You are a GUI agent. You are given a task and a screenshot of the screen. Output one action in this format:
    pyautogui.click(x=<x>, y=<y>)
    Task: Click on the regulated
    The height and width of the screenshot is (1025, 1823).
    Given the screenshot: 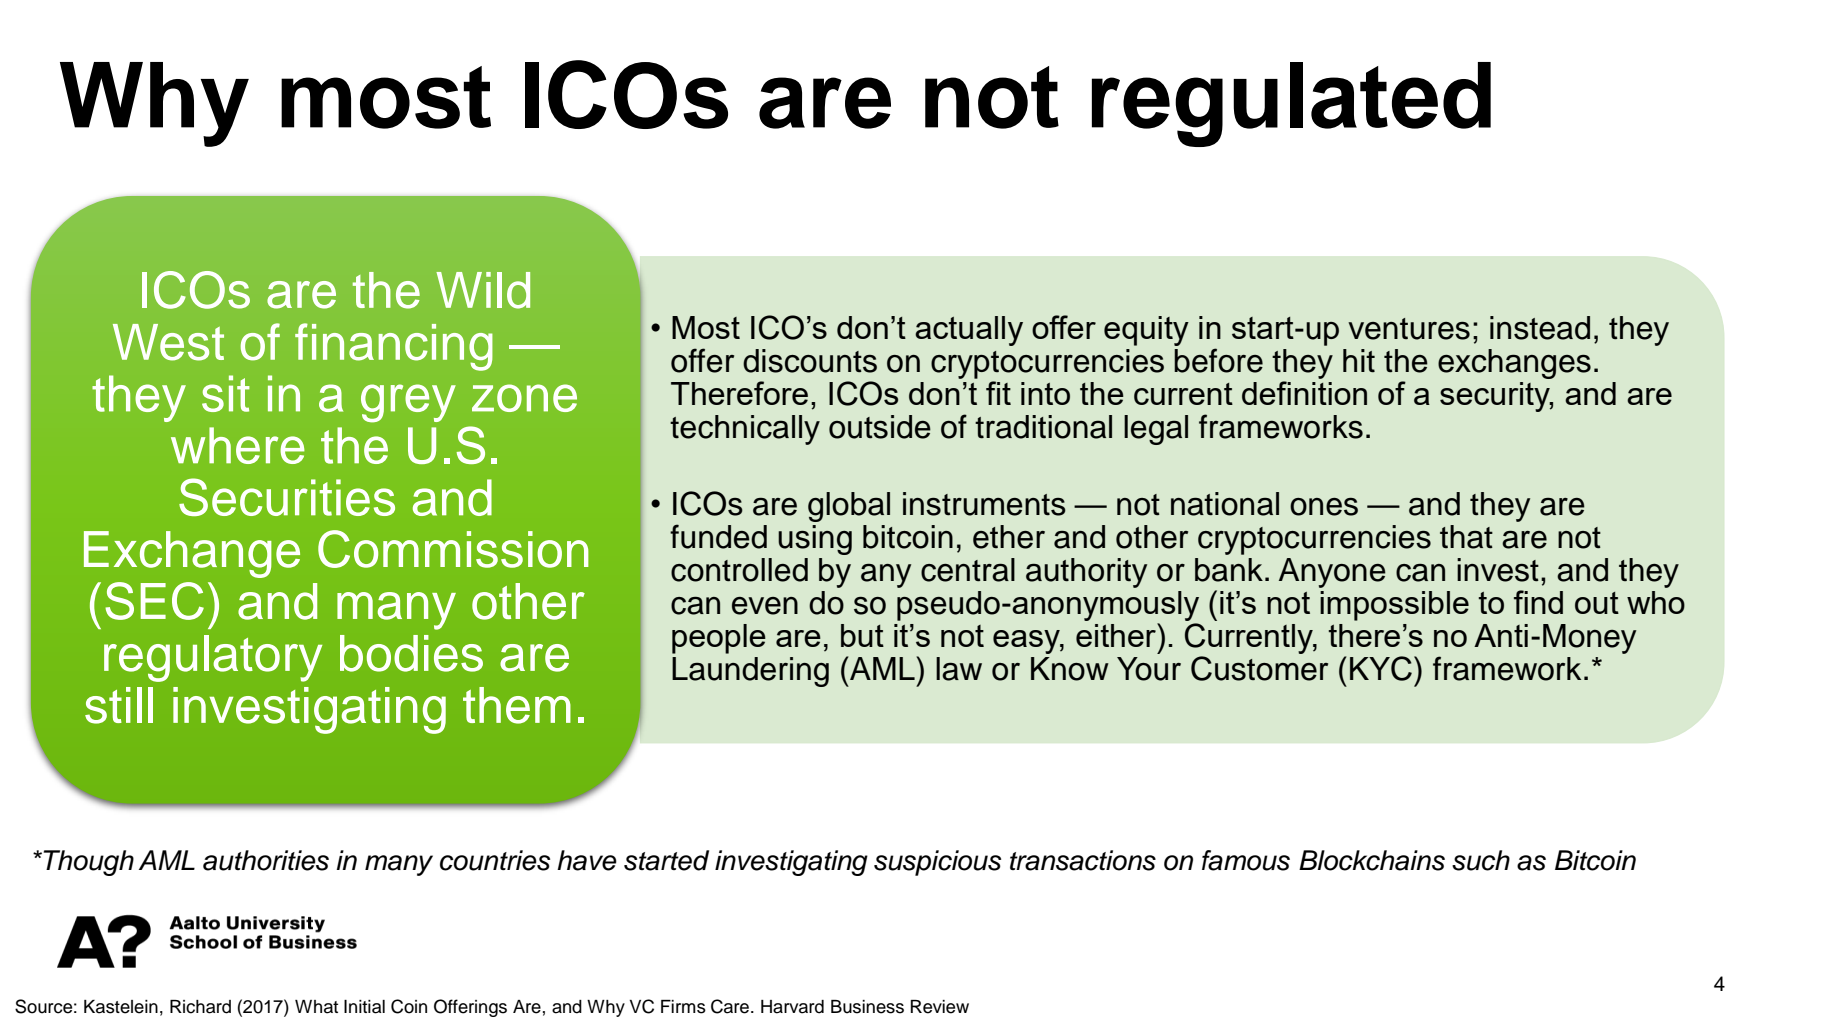 What is the action you would take?
    pyautogui.click(x=1291, y=104)
